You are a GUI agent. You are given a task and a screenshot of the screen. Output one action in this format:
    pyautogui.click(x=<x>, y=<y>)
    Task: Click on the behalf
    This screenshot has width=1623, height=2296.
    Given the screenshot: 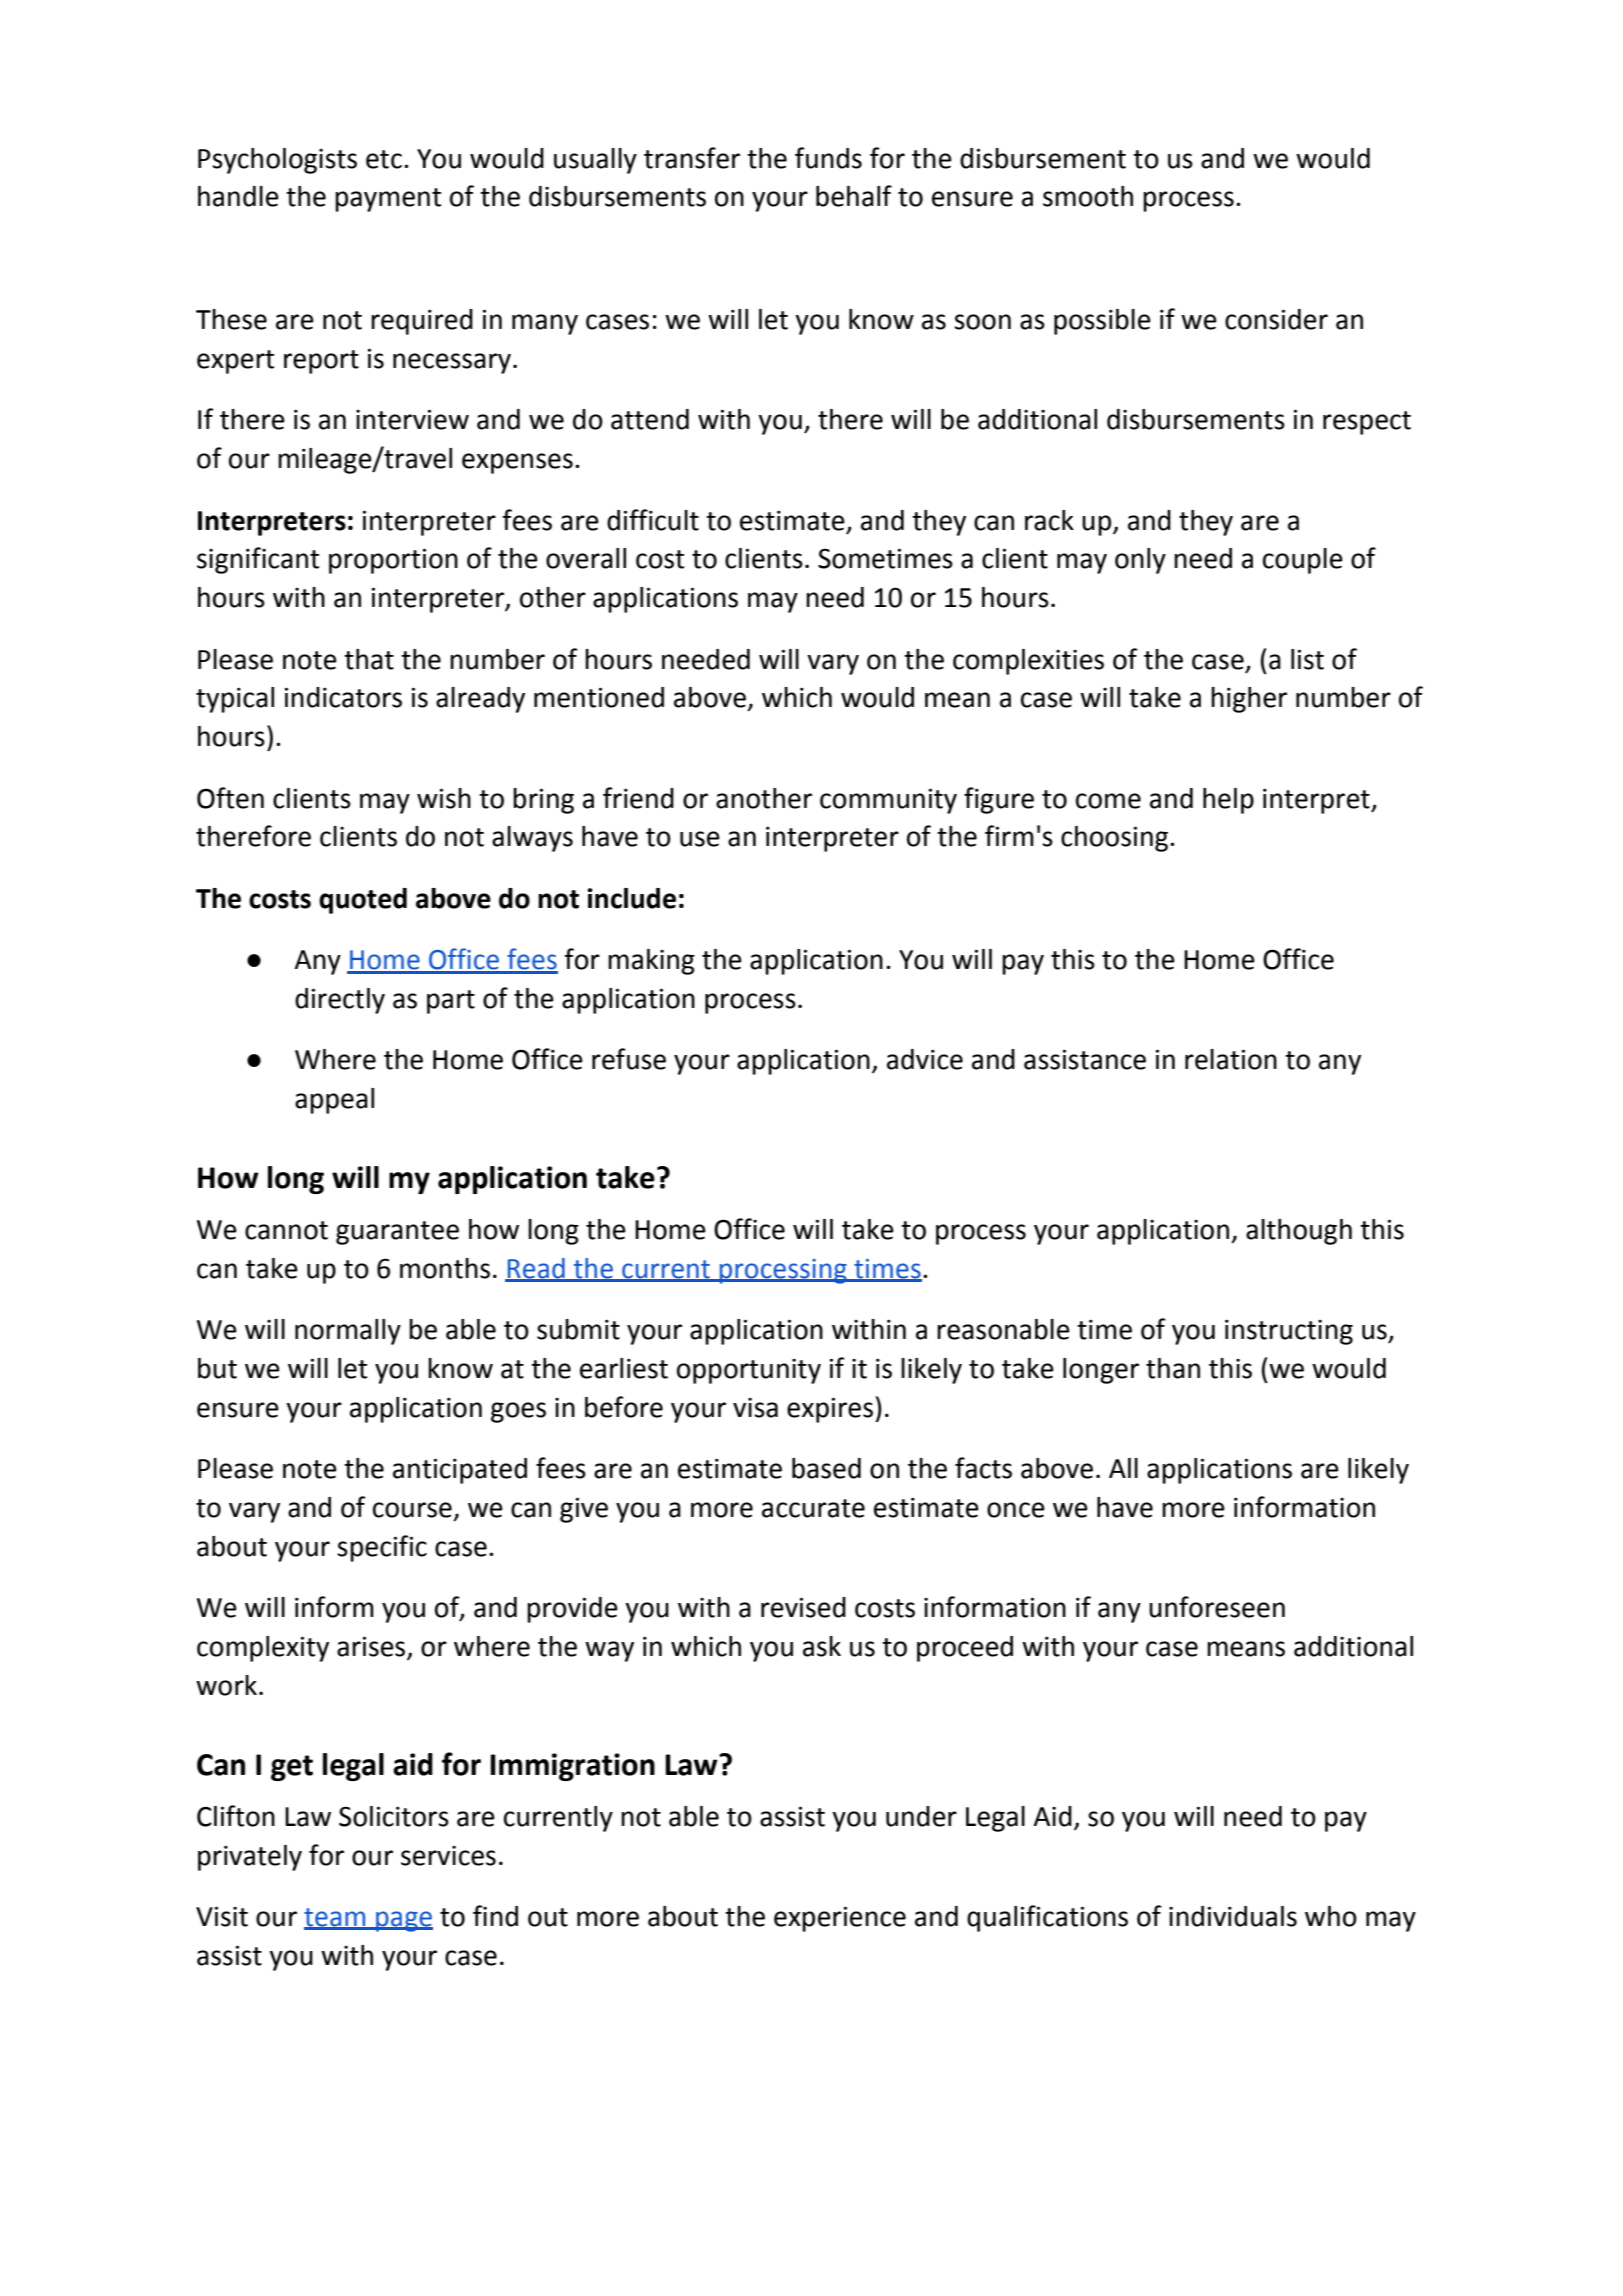 What is the action you would take?
    pyautogui.click(x=854, y=196)
